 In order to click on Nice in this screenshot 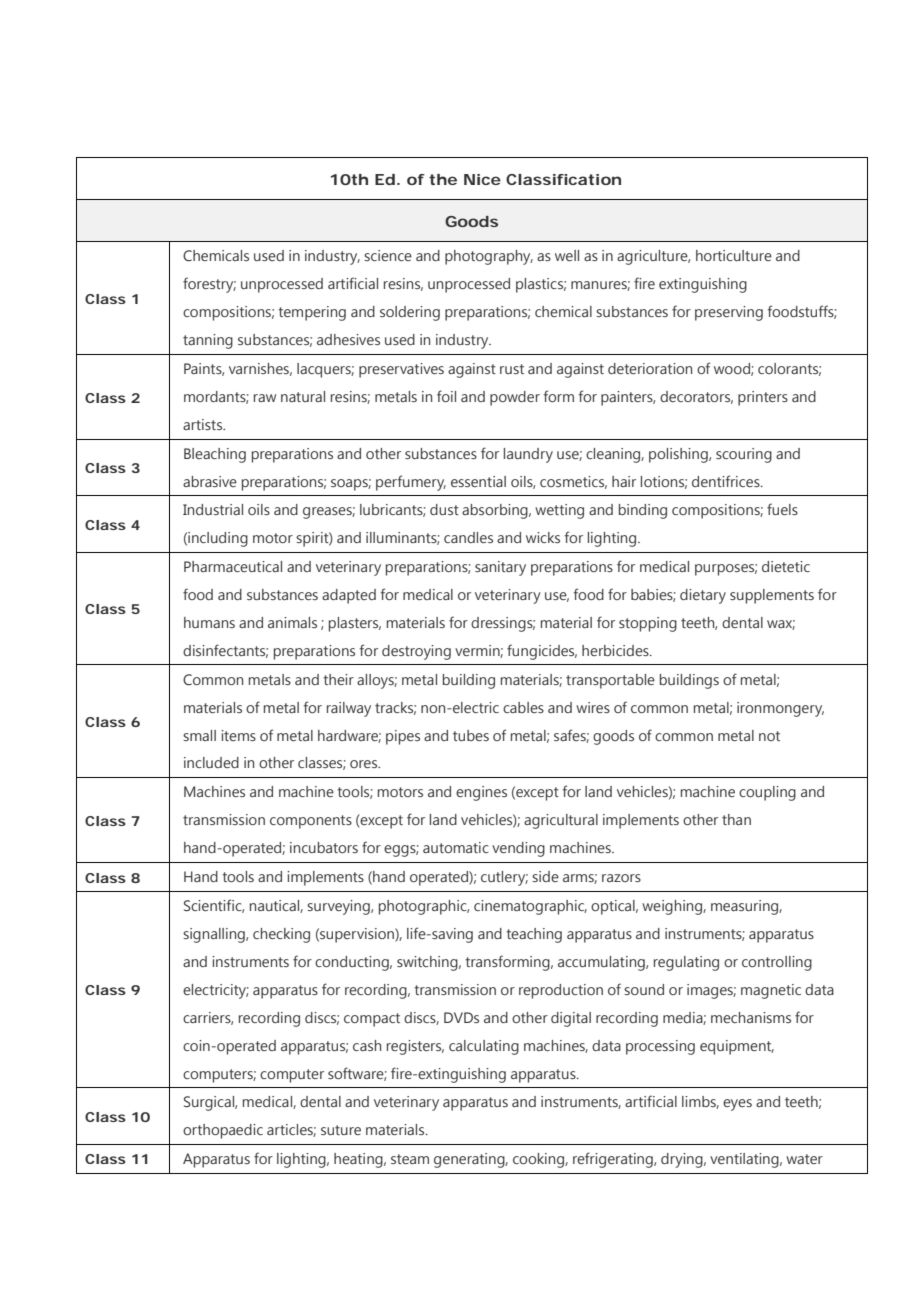, I will do `click(482, 179)`.
